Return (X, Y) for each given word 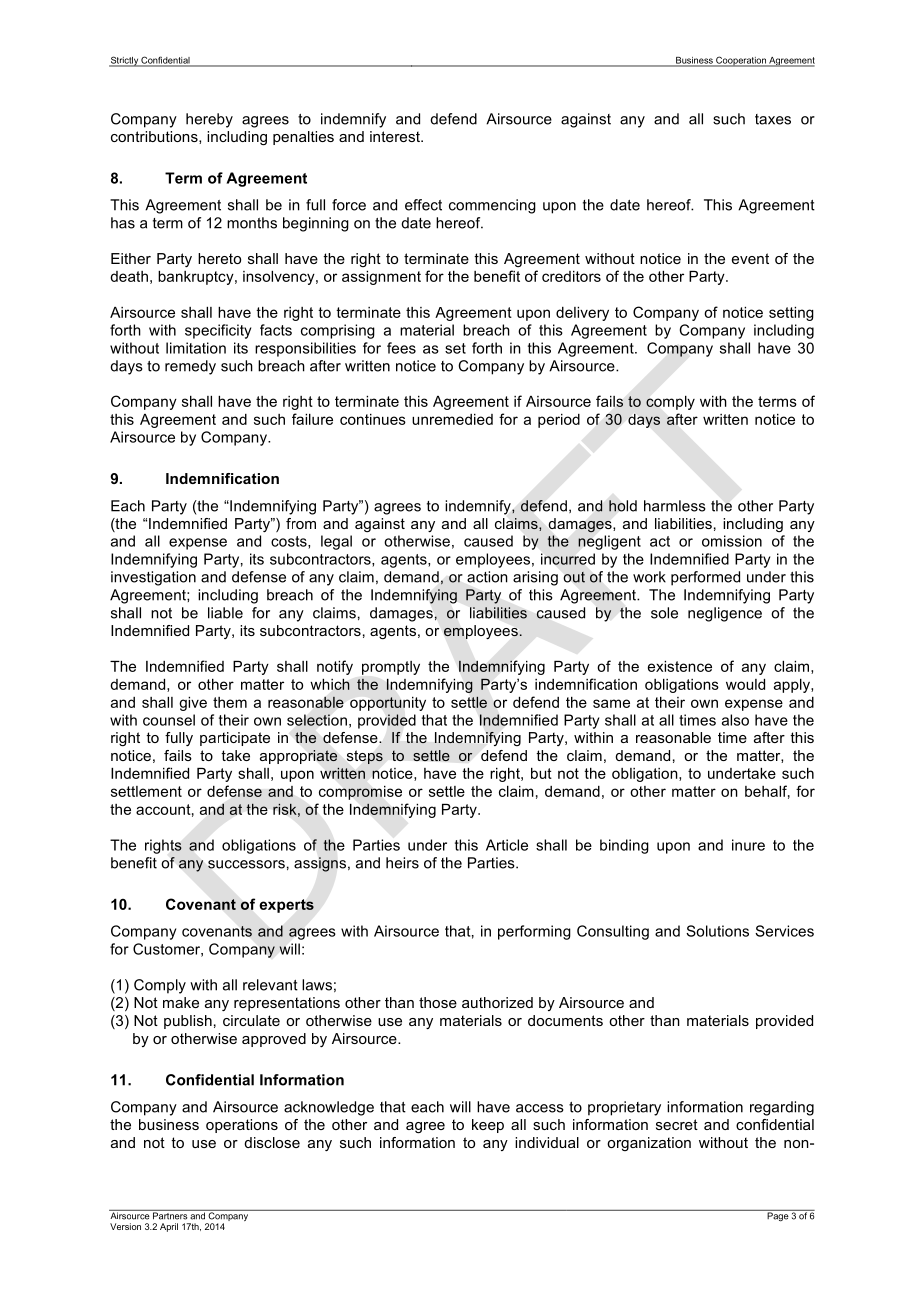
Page (777, 1215)
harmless (675, 506)
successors (246, 864)
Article (507, 845)
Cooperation (741, 61)
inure (748, 845)
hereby (209, 120)
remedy (190, 367)
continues (373, 419)
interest (396, 136)
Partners (170, 1215)
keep (488, 1126)
